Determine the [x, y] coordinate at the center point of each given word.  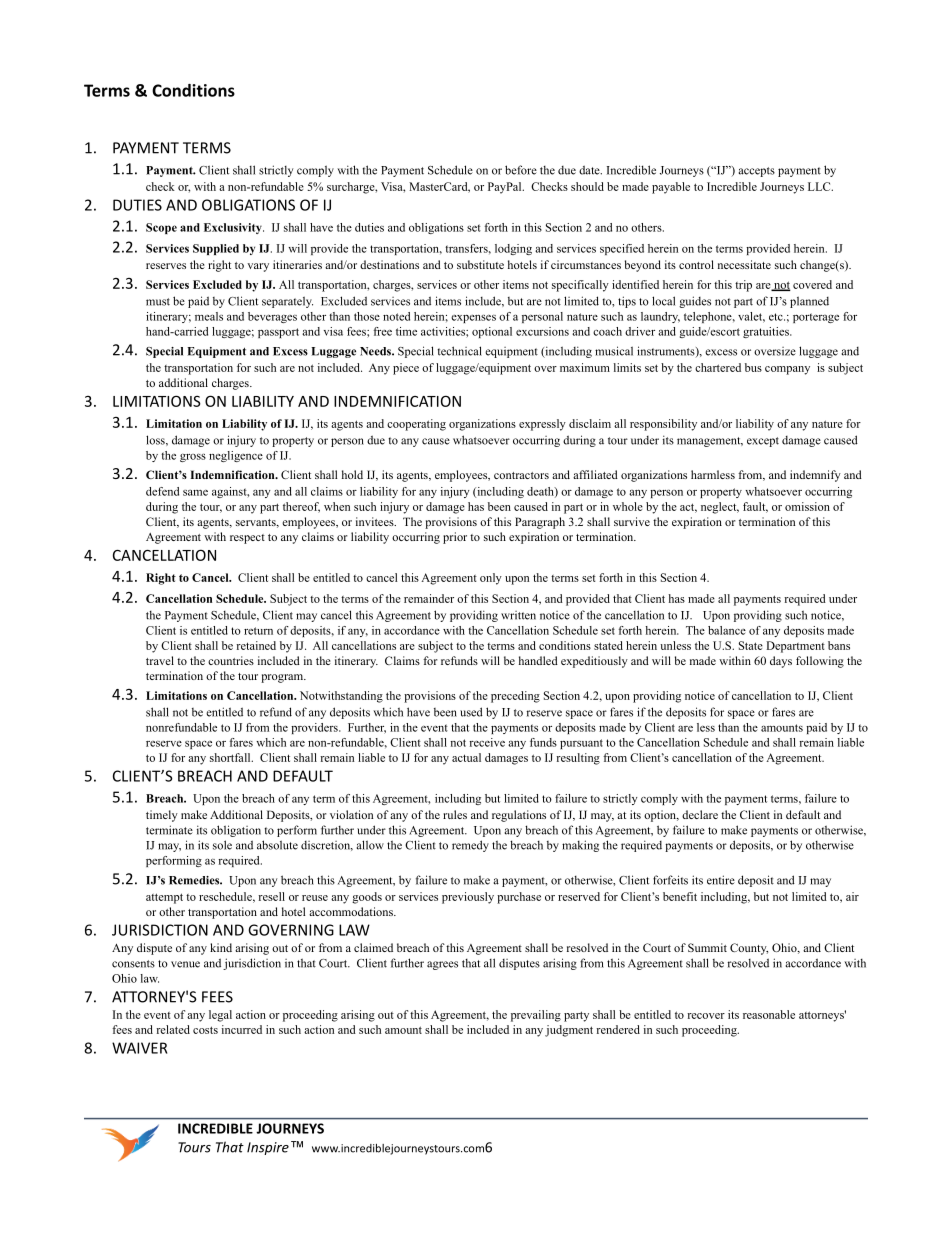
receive [487, 742]
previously [468, 898]
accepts [757, 172]
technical [460, 351]
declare [700, 814]
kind [221, 947]
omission [807, 506]
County [749, 949]
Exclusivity [234, 228]
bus [753, 367]
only [491, 579]
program [283, 678]
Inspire [268, 1148]
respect [247, 539]
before [521, 170]
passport [278, 333]
